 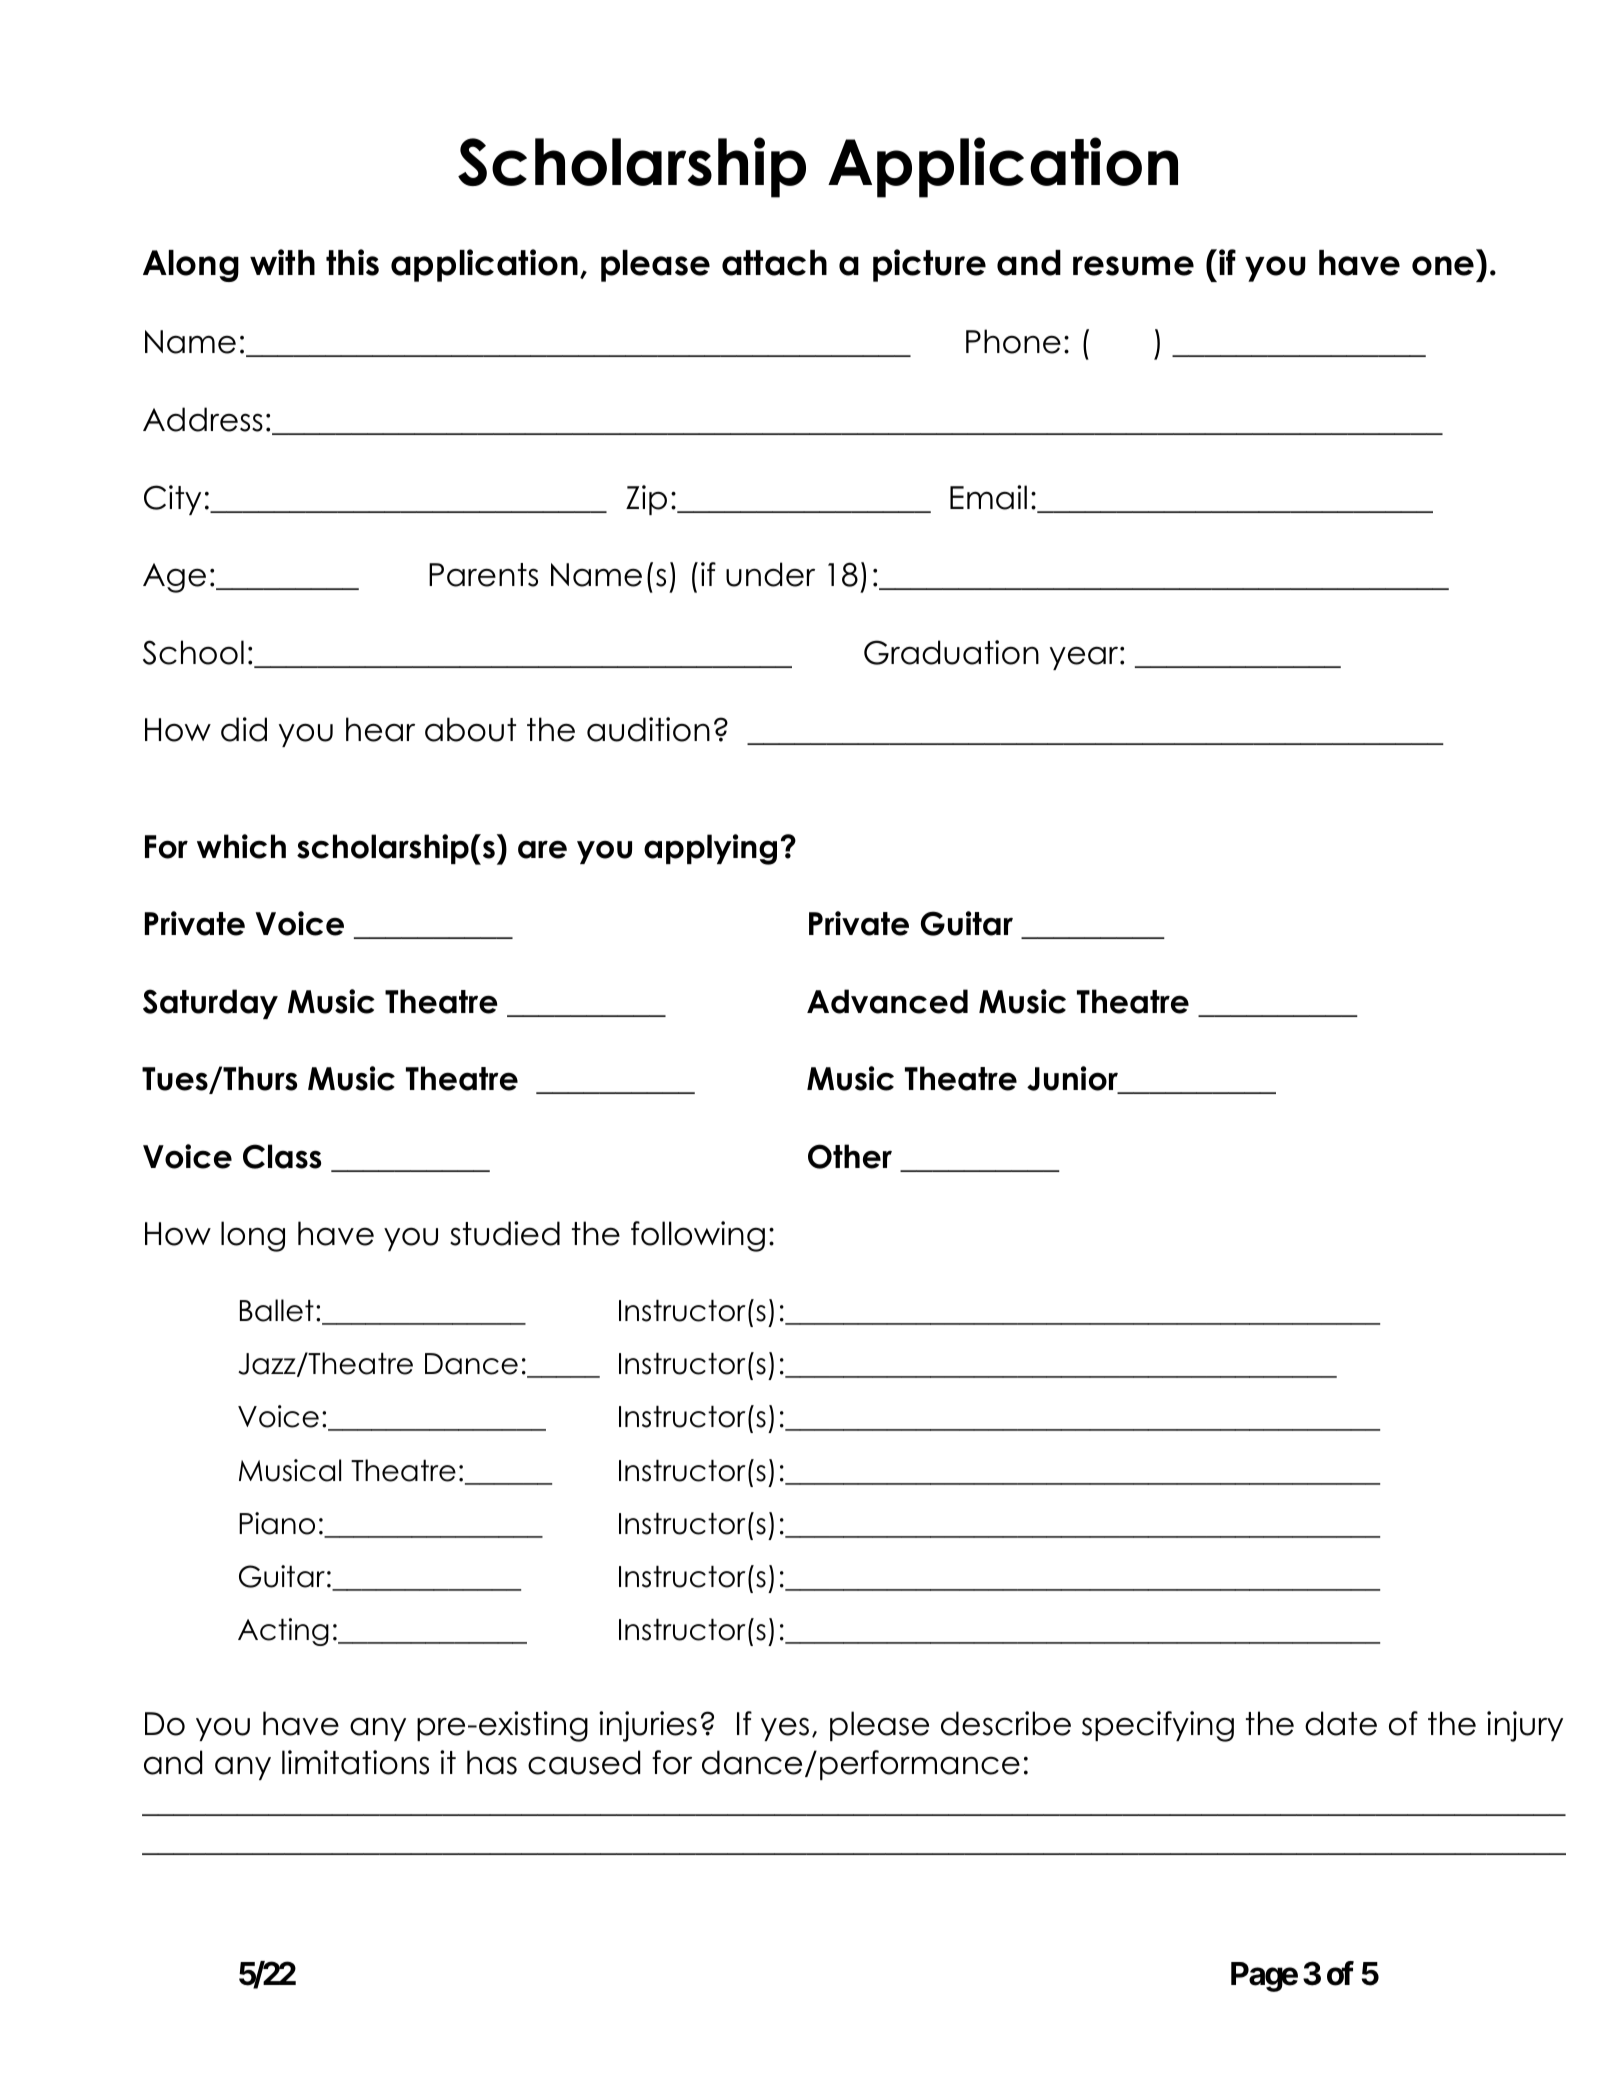 I want to click on hear, so click(x=380, y=729).
